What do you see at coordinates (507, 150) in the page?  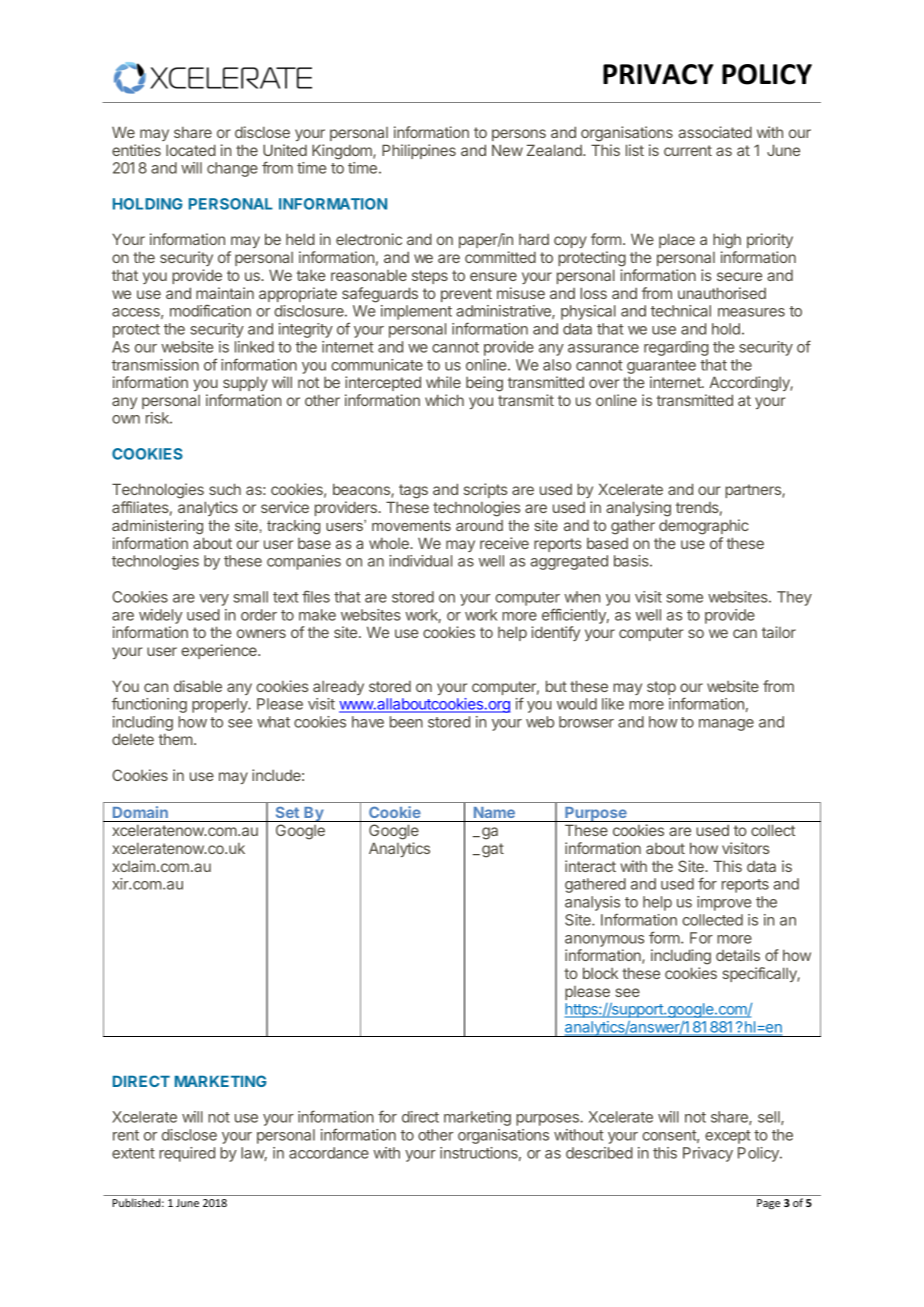 I see `New` at bounding box center [507, 150].
